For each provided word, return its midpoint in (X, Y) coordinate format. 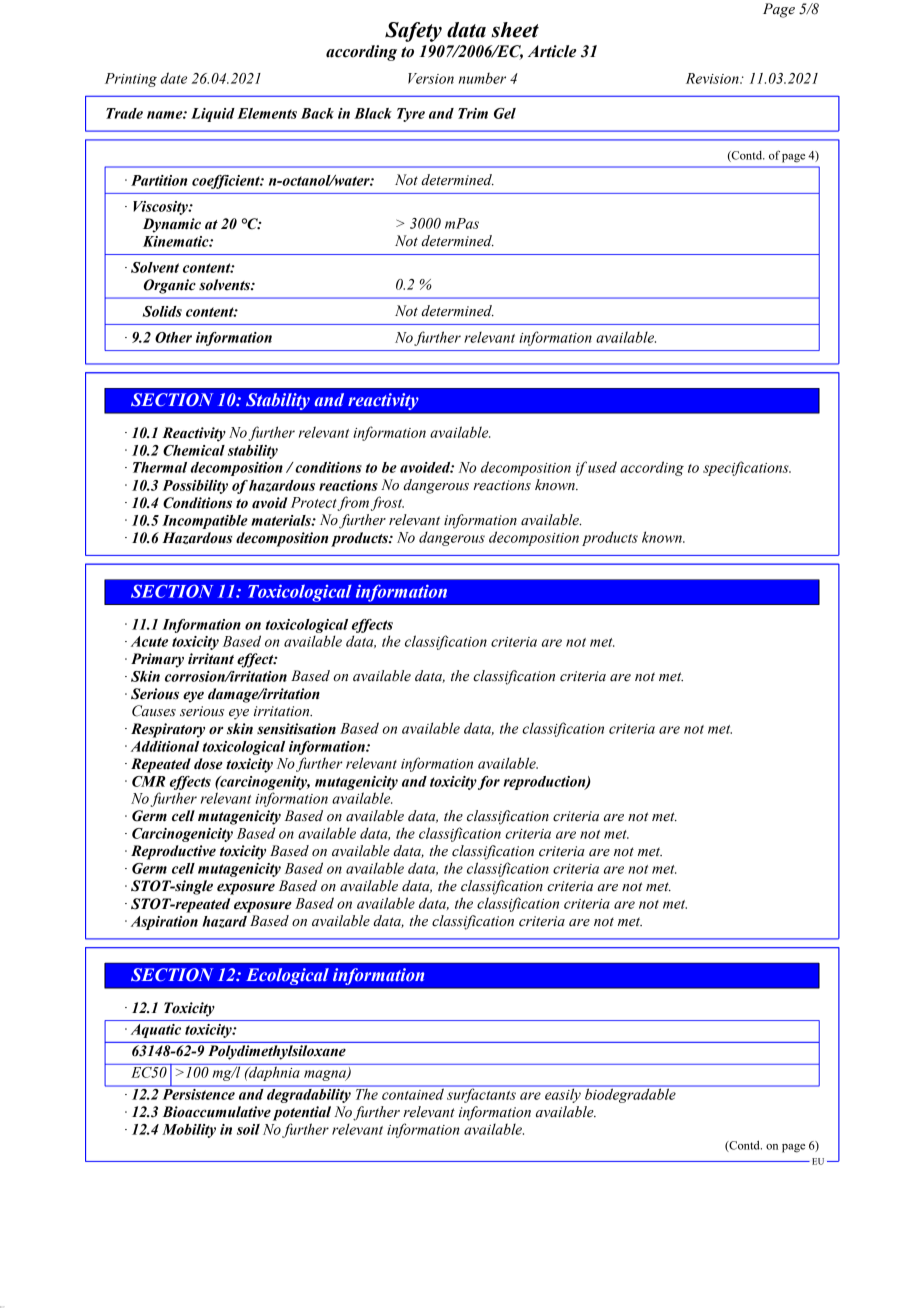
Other (173, 337)
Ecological (287, 976)
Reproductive (173, 852)
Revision (713, 78)
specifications (747, 468)
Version (431, 78)
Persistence (199, 1094)
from (354, 503)
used (602, 467)
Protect (314, 503)
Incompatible (205, 522)
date (173, 78)
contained (413, 1093)
